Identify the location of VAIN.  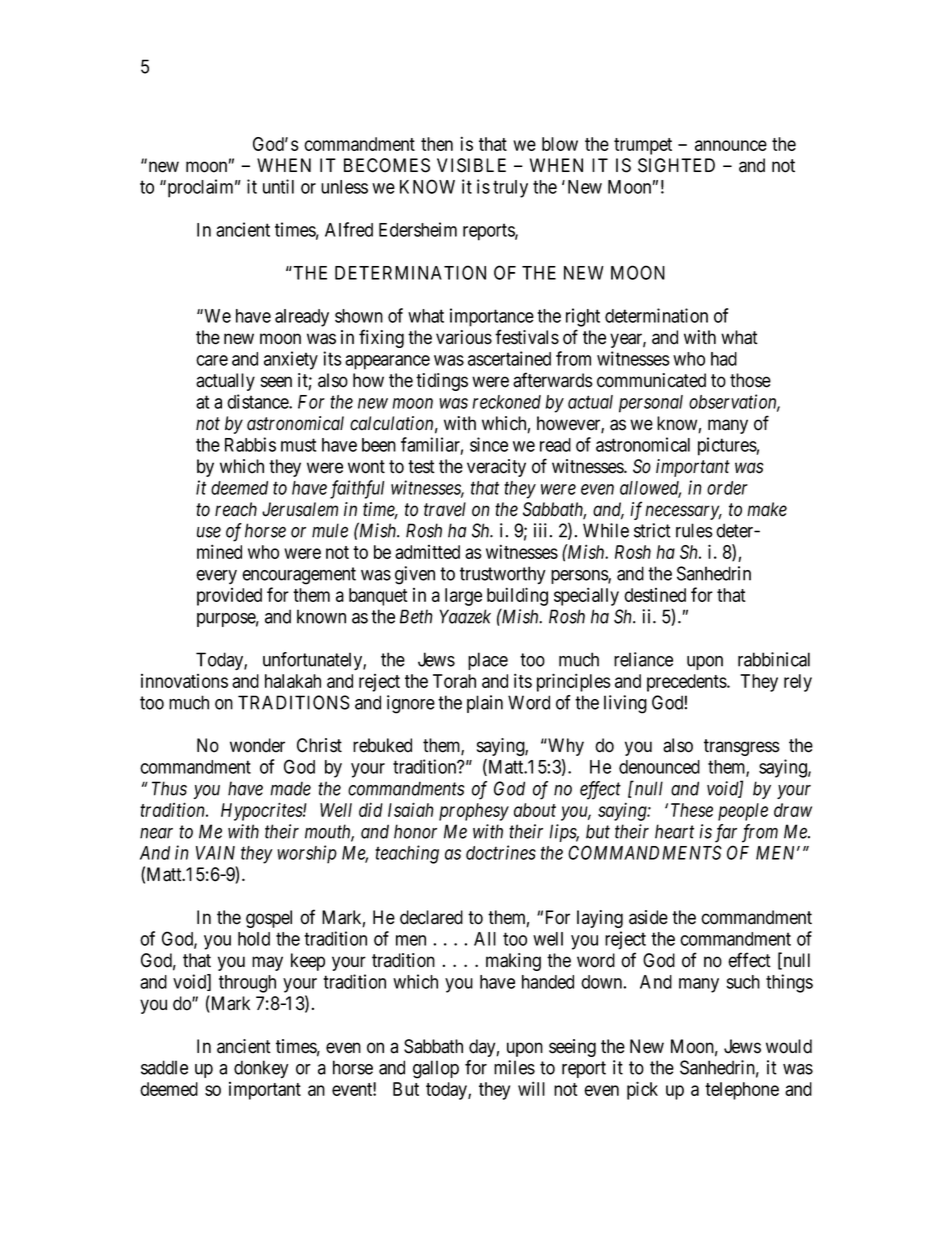
(215, 853).
